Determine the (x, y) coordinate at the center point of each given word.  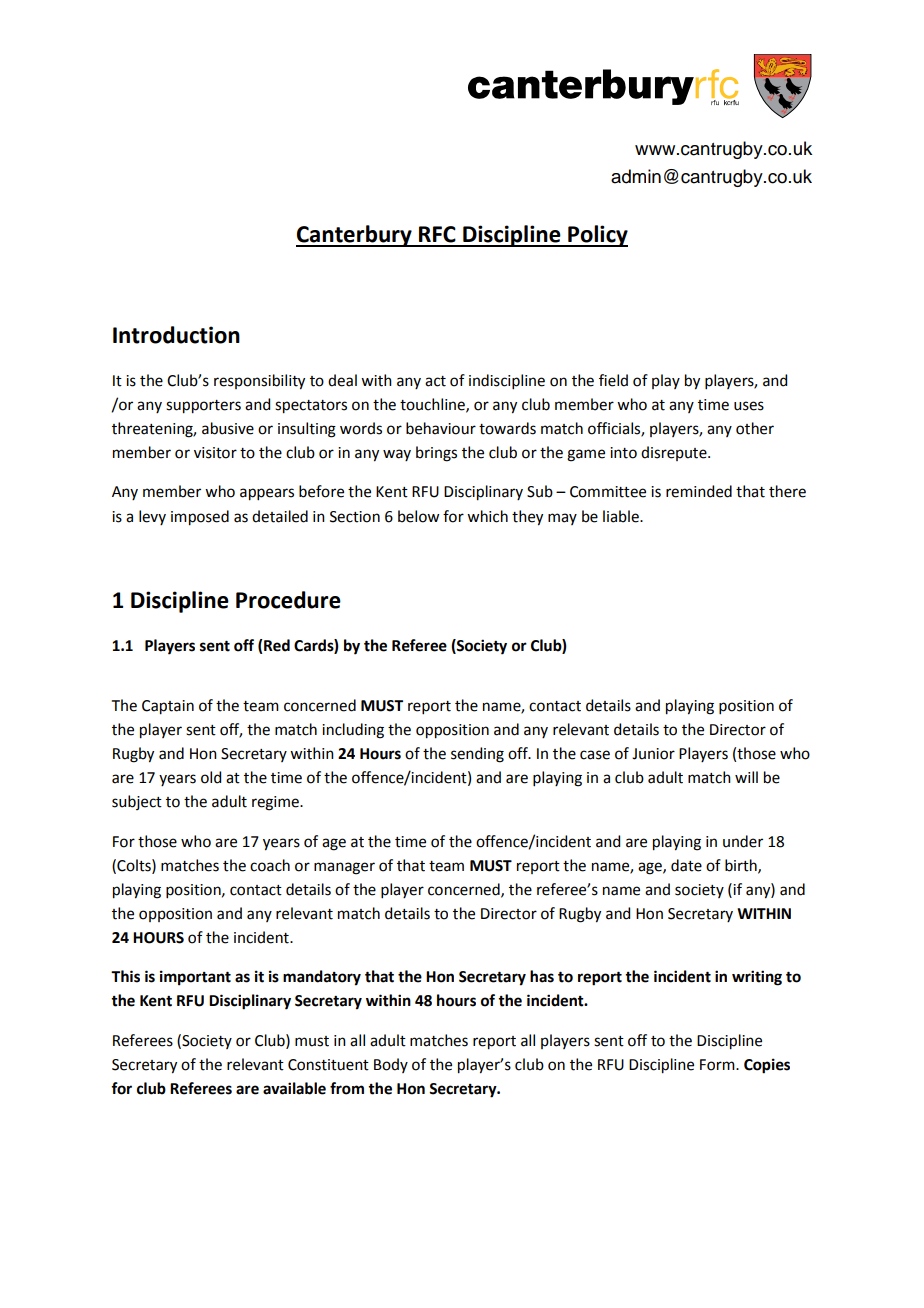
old (211, 777)
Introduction (176, 335)
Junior (653, 754)
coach (270, 865)
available (294, 1088)
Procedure (288, 600)
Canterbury (355, 236)
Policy (597, 236)
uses (749, 406)
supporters (203, 407)
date (686, 865)
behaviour (441, 428)
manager (344, 868)
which (487, 516)
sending (477, 755)
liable (622, 516)
